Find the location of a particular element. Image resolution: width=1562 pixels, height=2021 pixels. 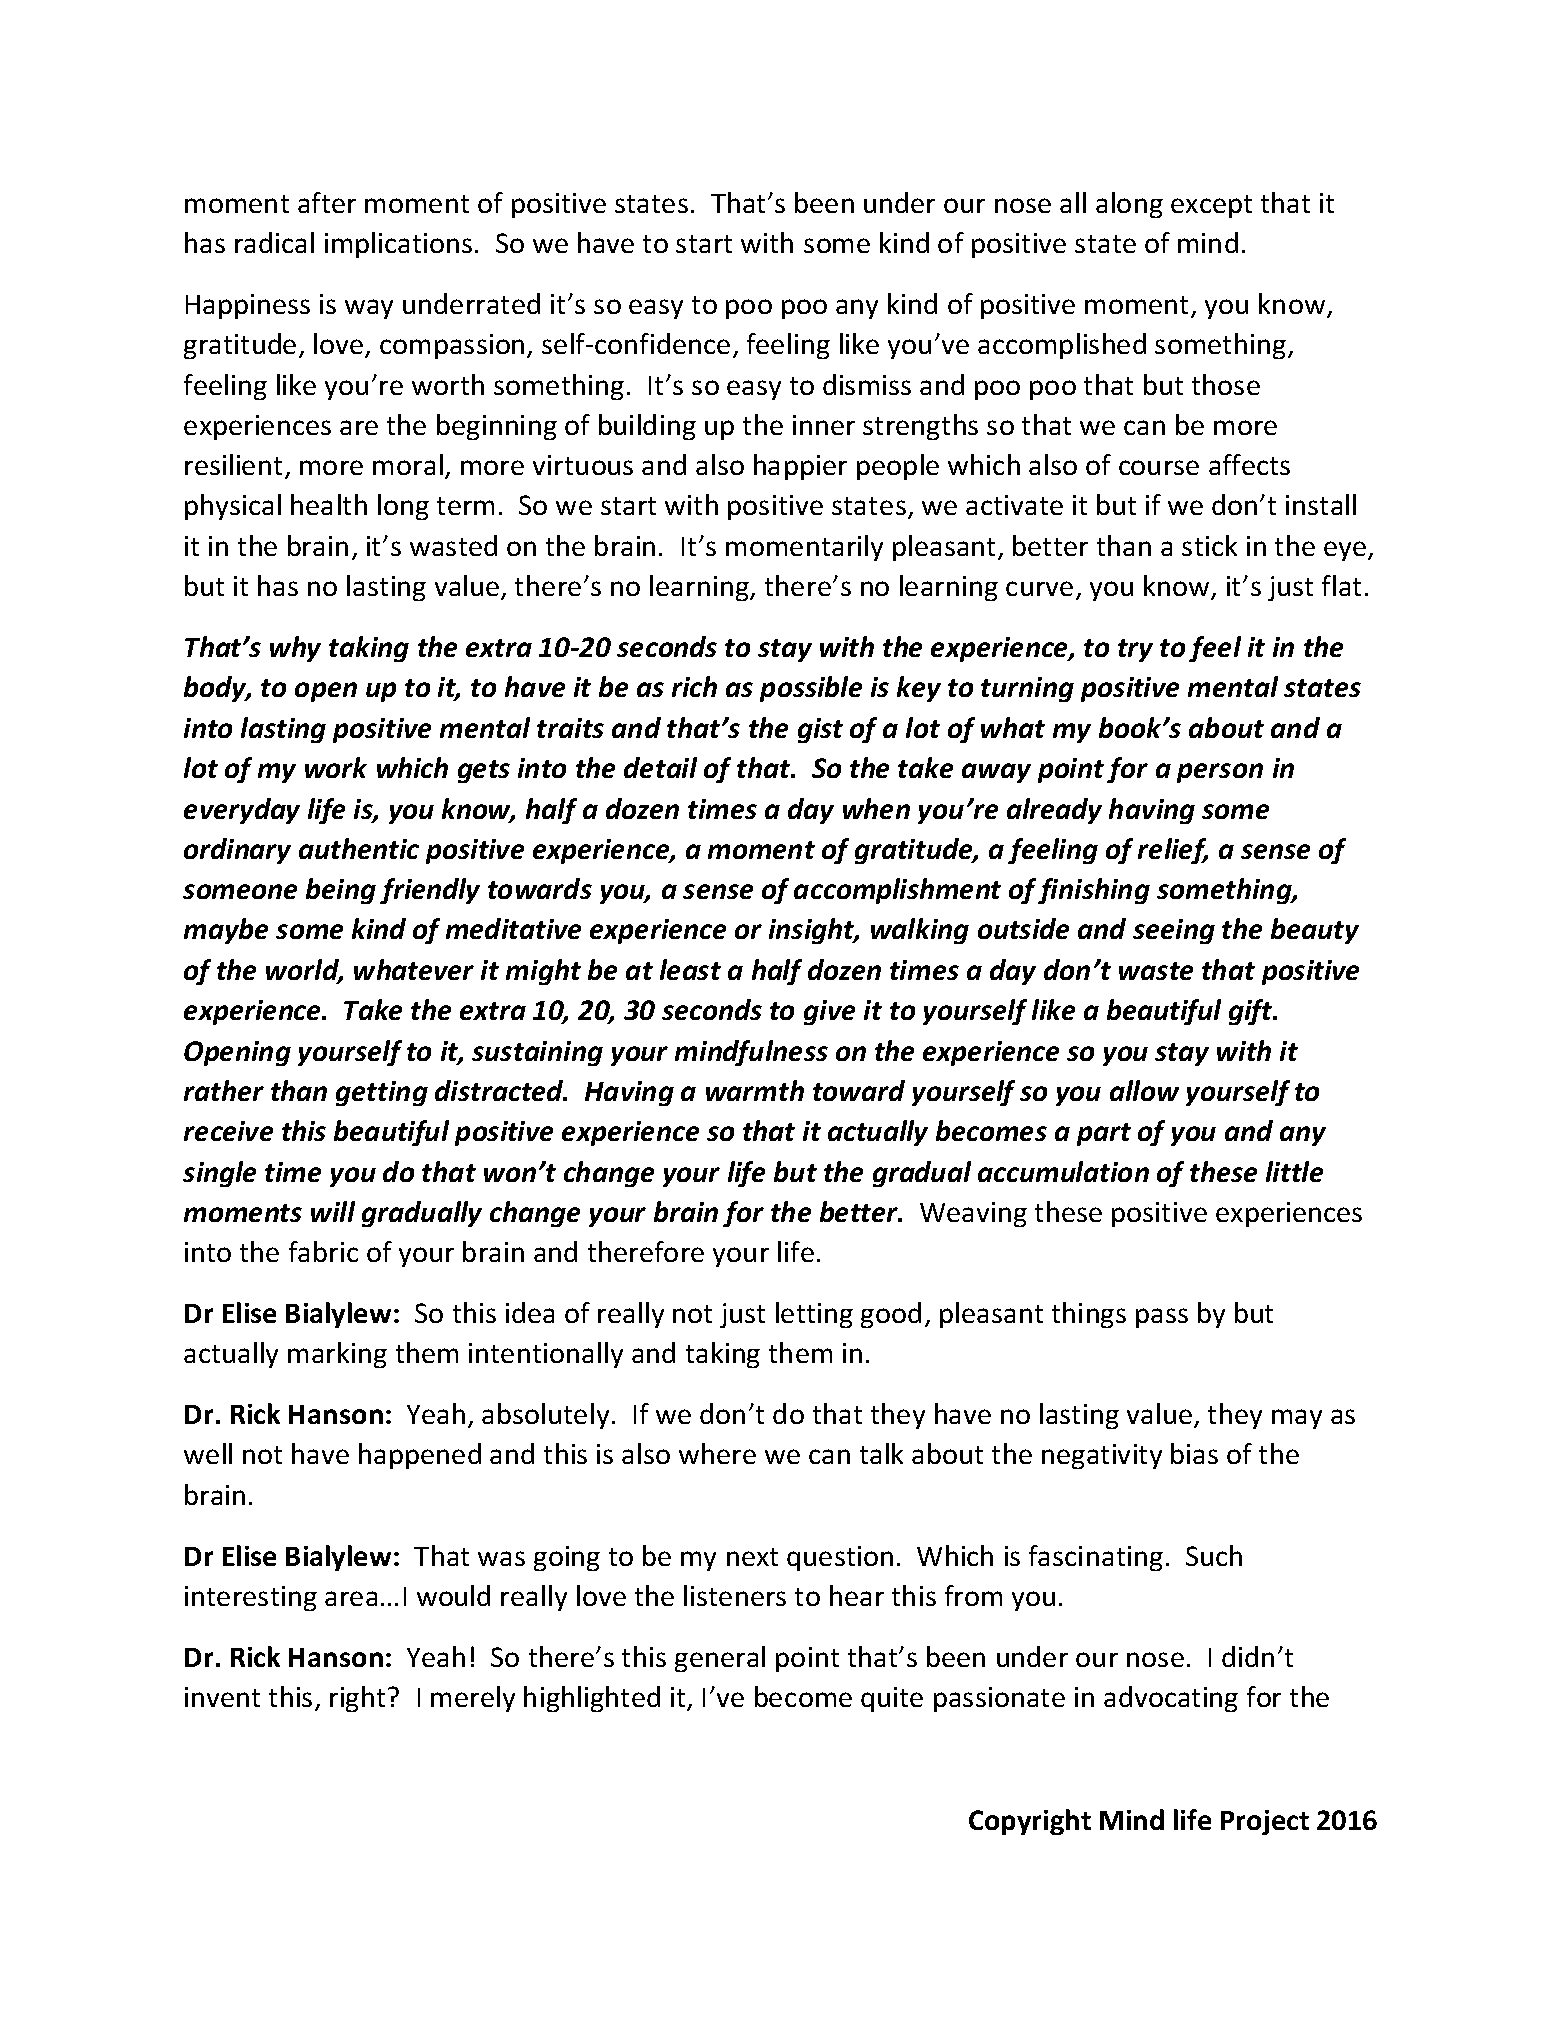

implications is located at coordinates (398, 245).
